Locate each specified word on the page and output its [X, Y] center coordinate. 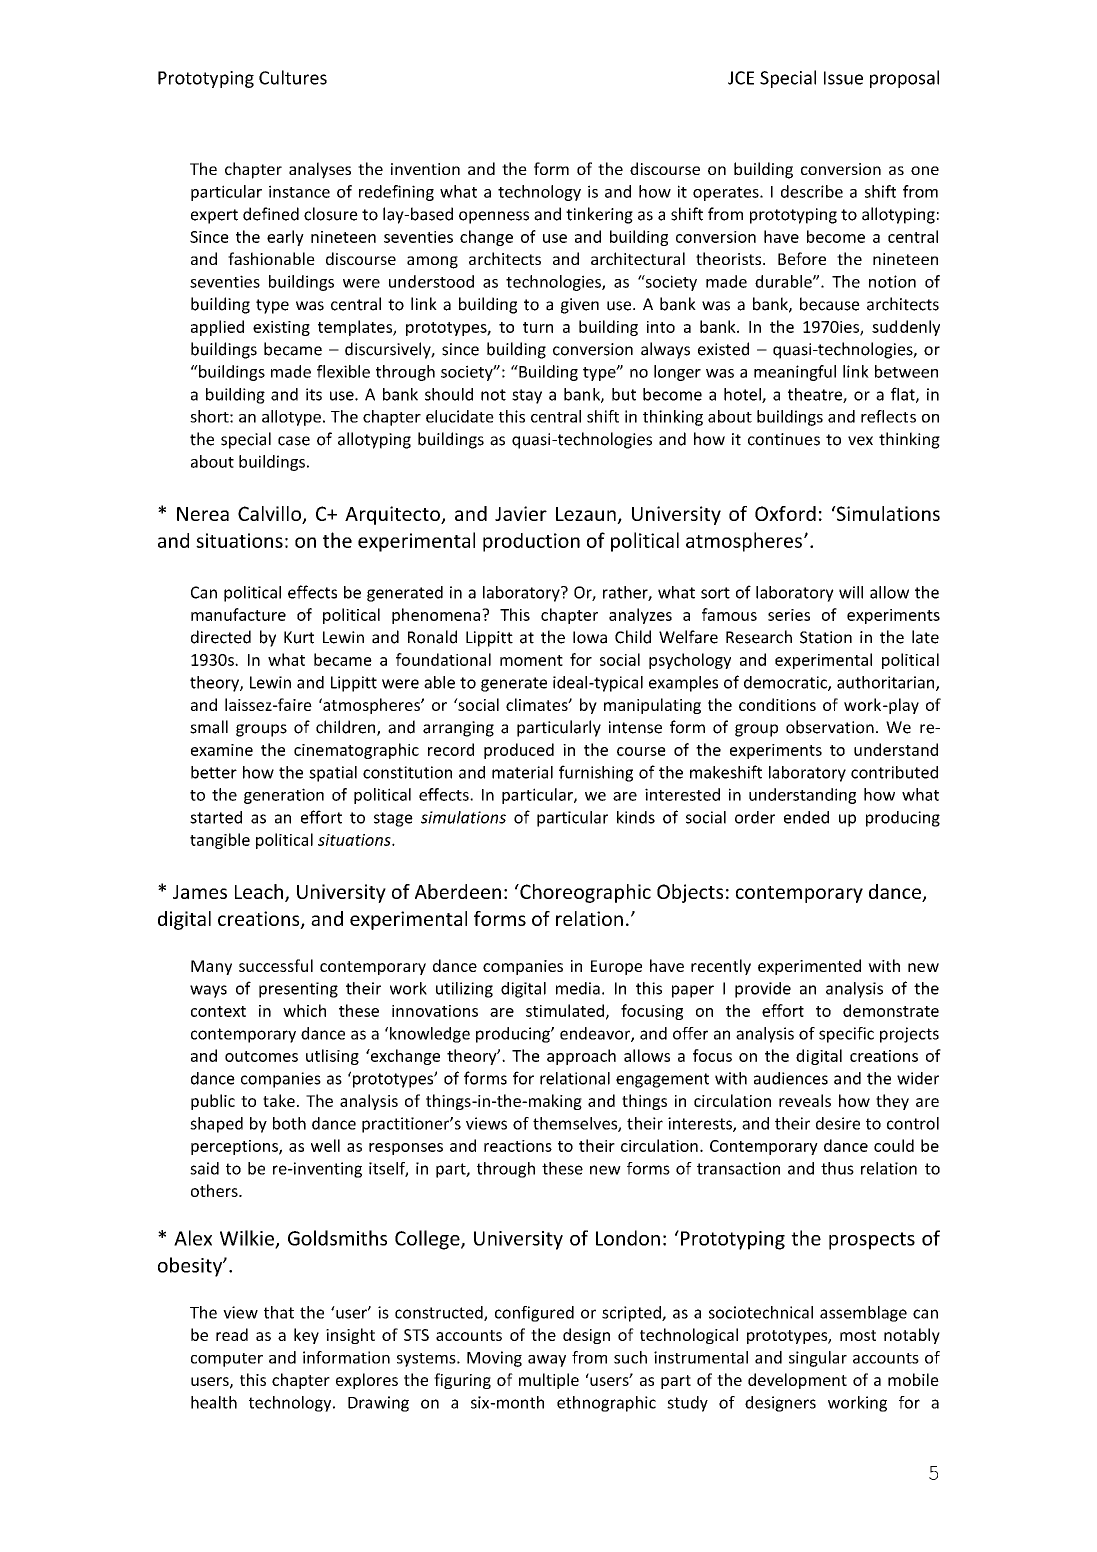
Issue [843, 78]
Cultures [293, 77]
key [306, 1336]
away [547, 1361]
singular [818, 1359]
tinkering [599, 215]
